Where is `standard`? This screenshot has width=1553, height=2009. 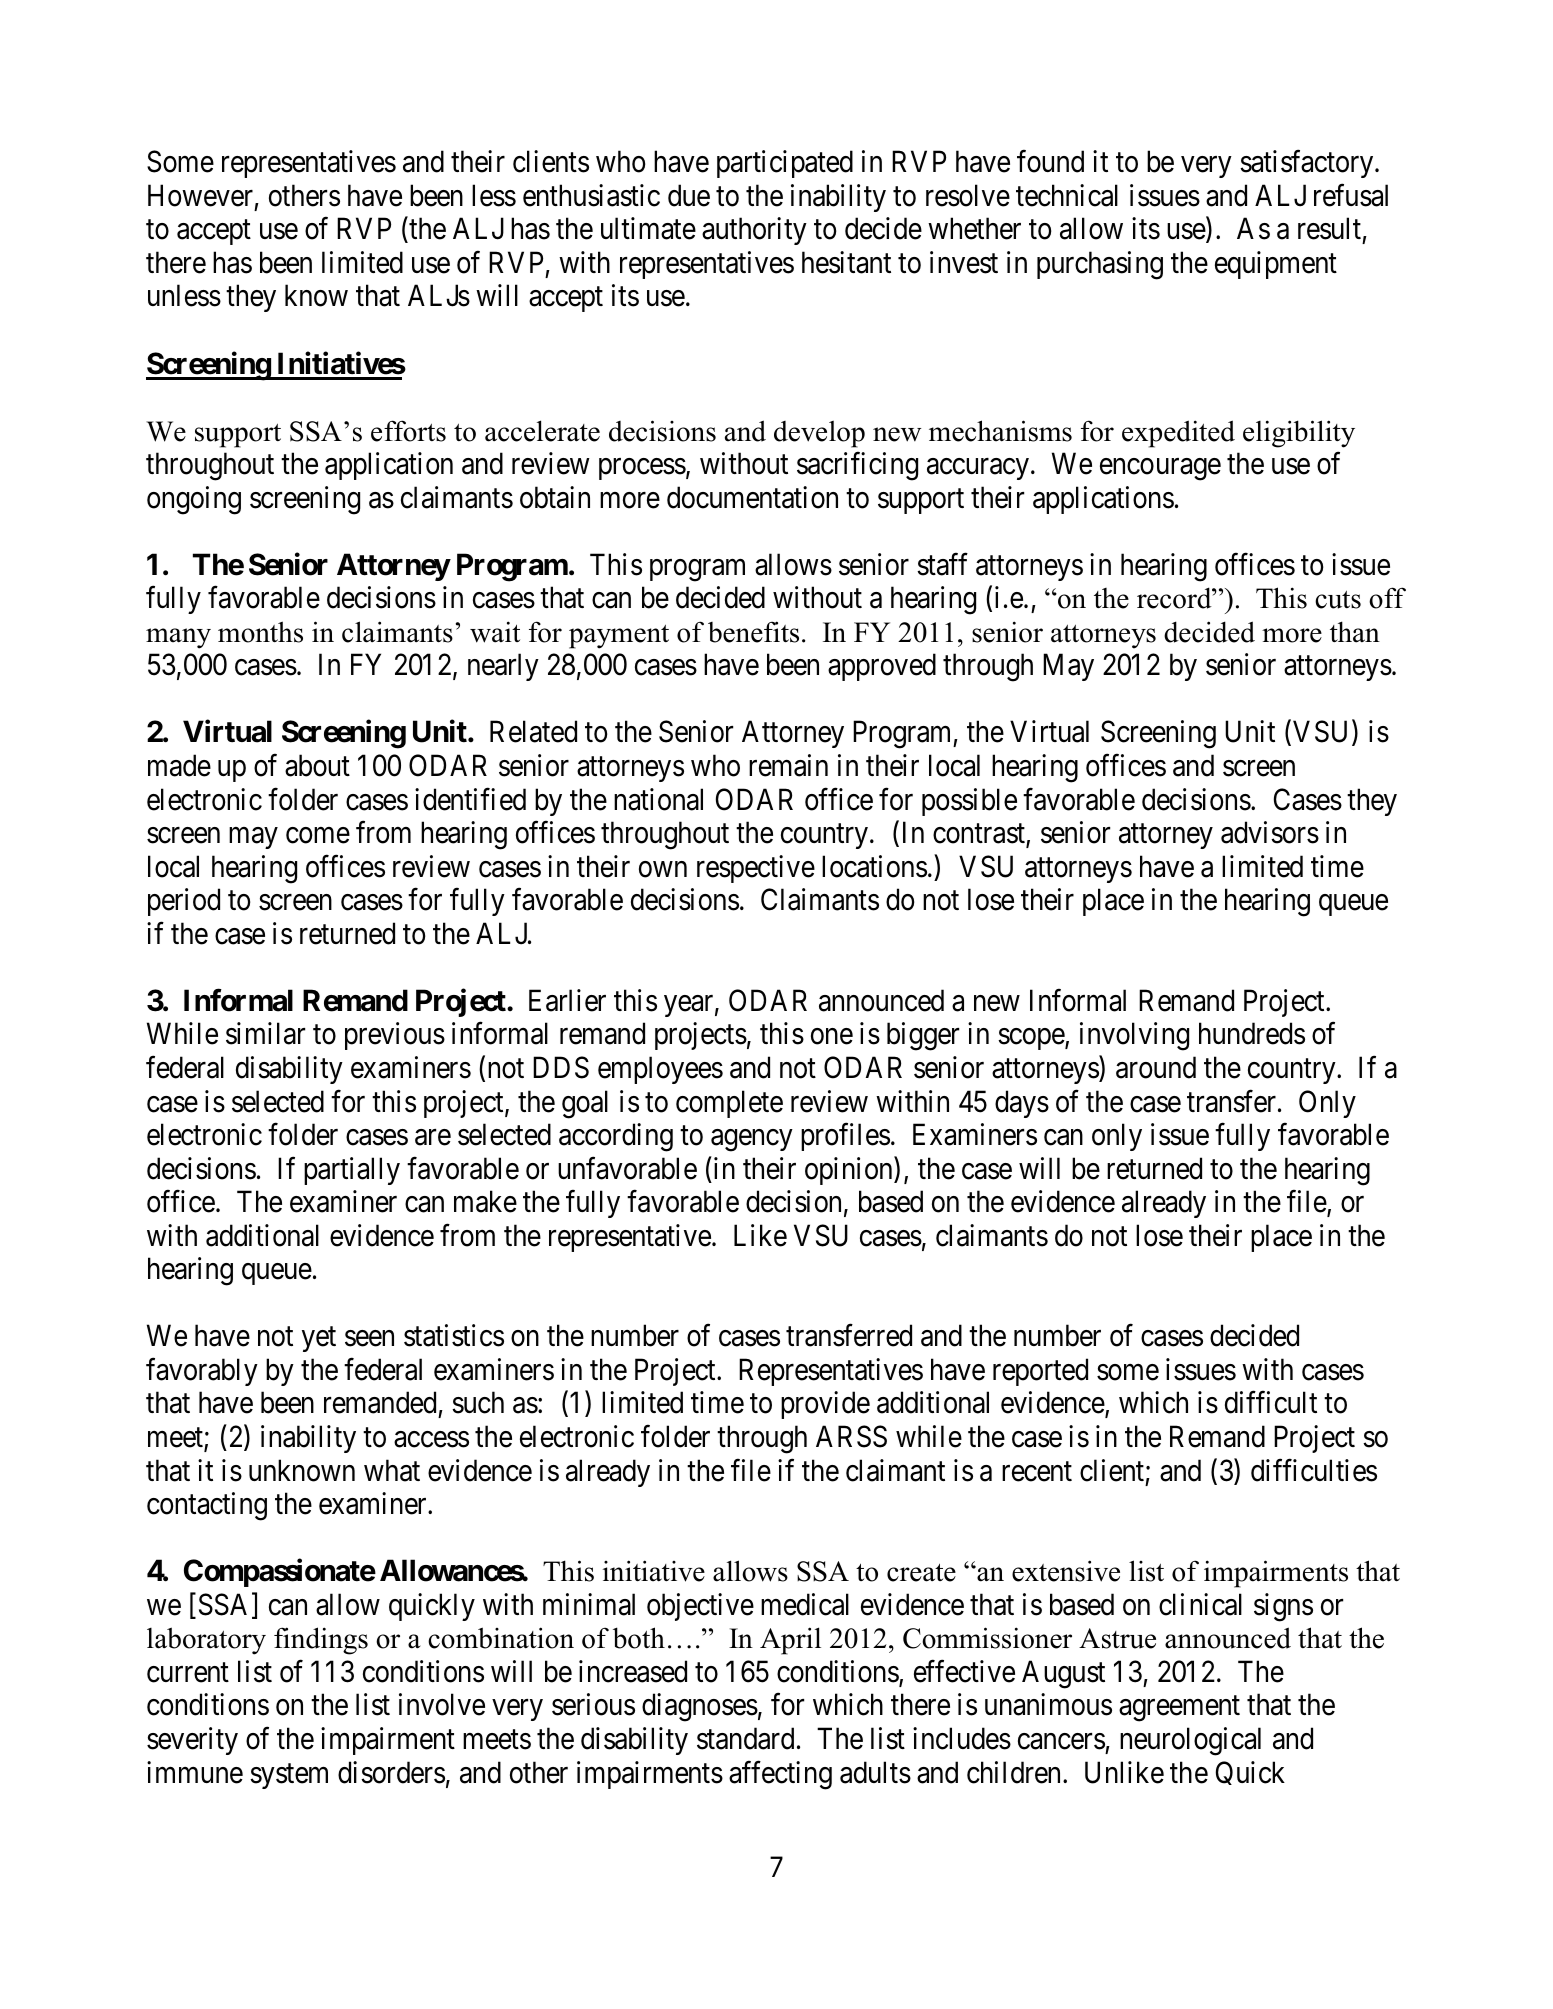 standard is located at coordinates (745, 1738).
